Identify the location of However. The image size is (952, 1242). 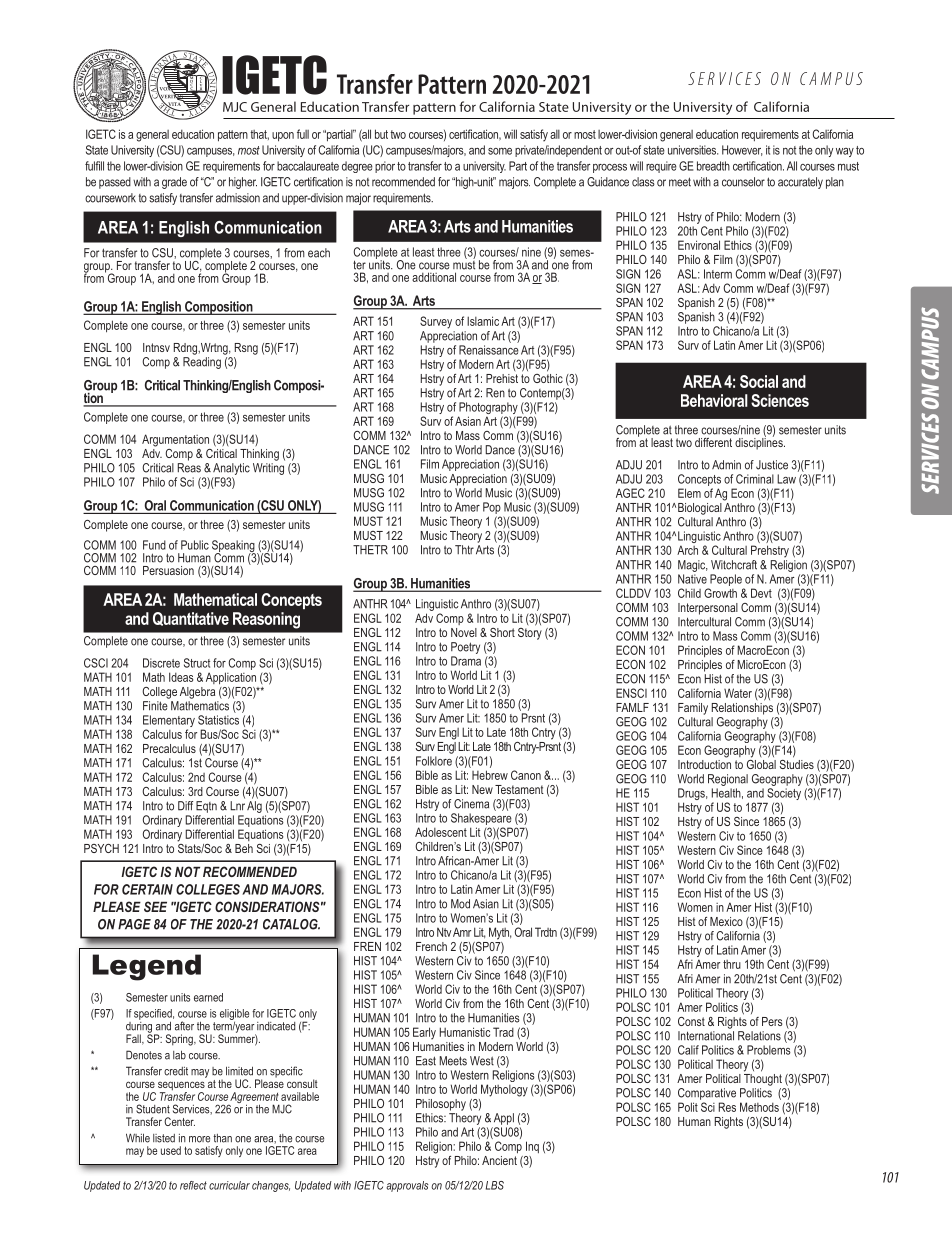
(742, 150).
